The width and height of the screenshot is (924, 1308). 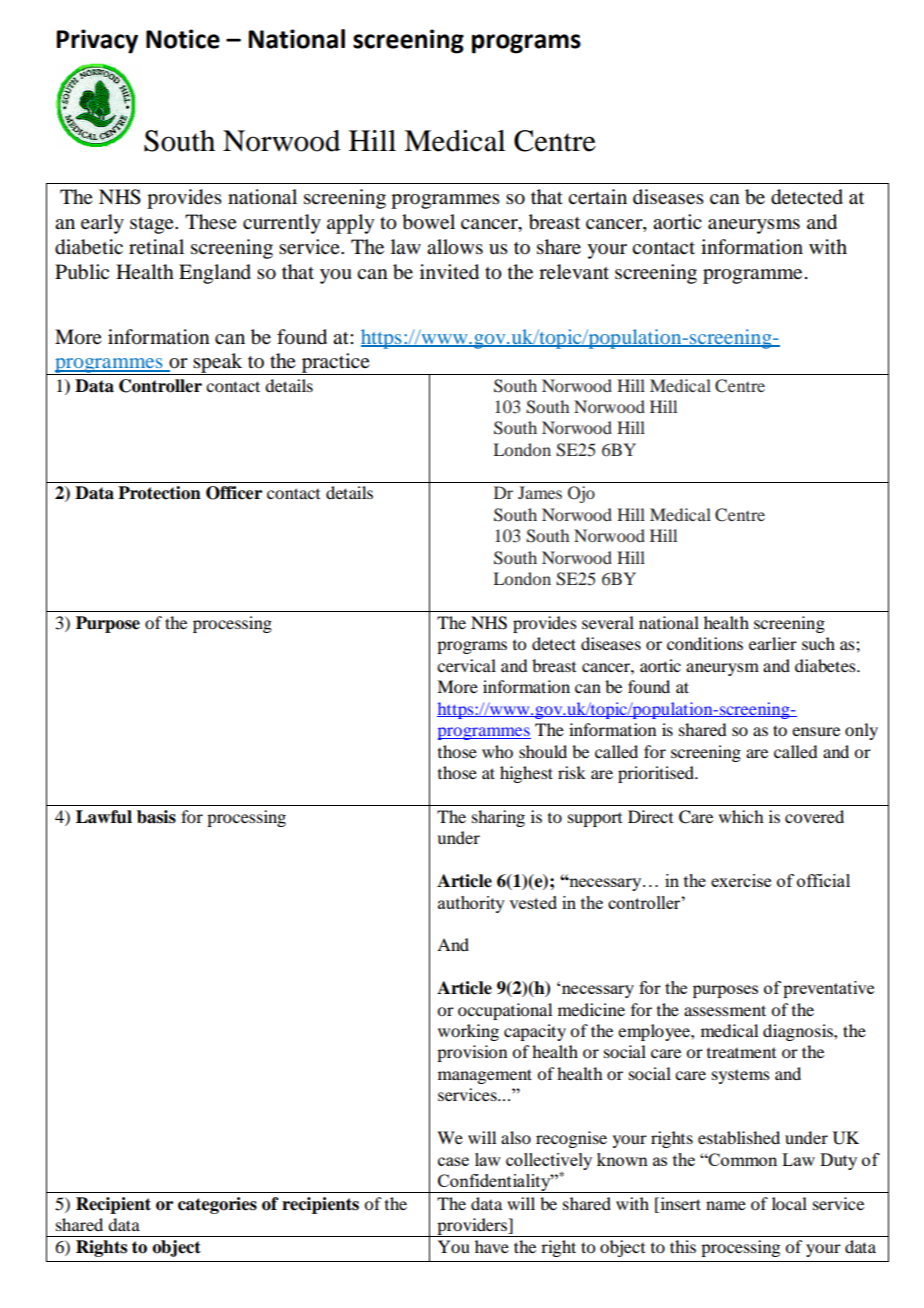 I want to click on James, so click(x=540, y=492).
